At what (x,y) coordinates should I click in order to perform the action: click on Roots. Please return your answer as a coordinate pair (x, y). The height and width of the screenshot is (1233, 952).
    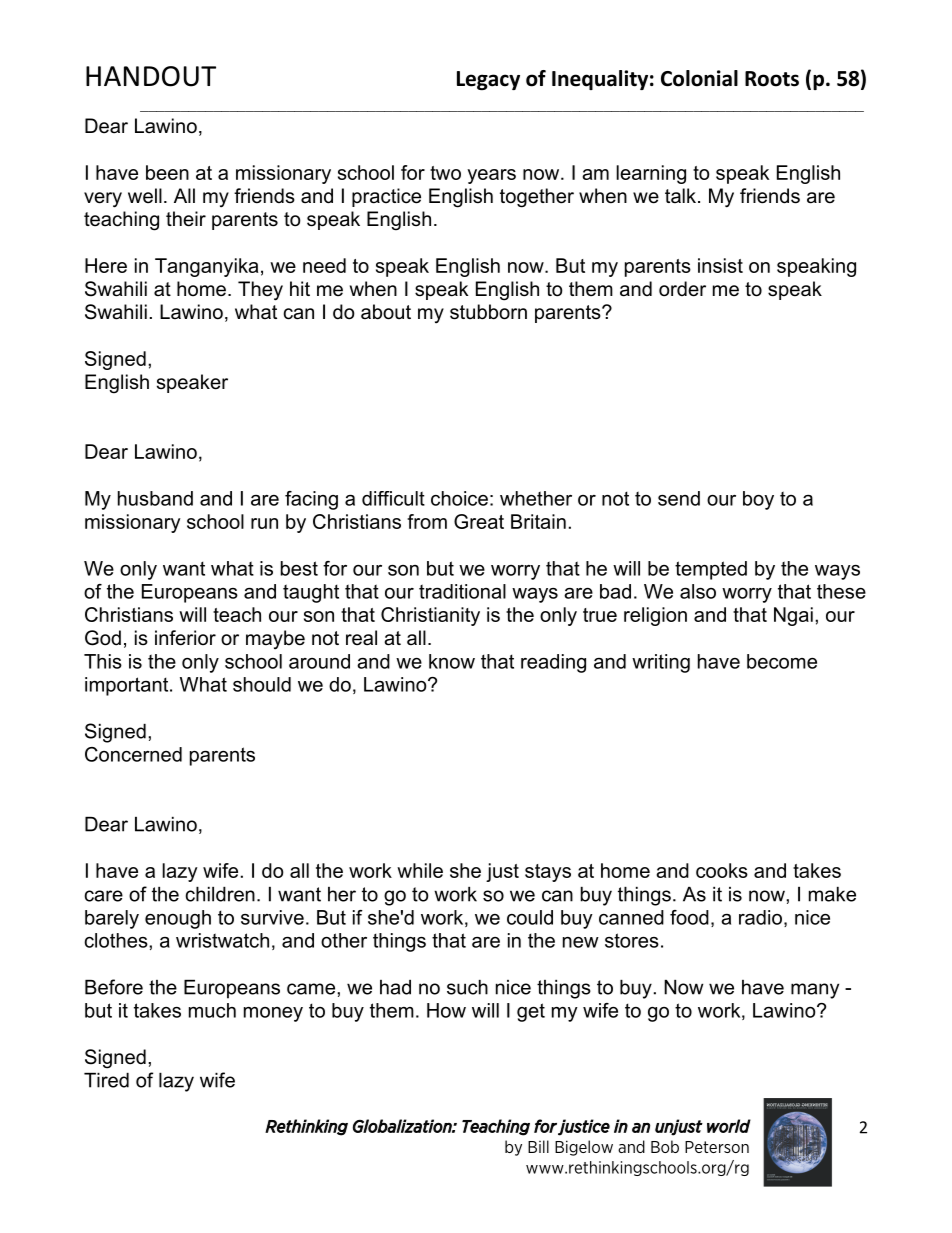
    Looking at the image, I should click on (772, 79).
